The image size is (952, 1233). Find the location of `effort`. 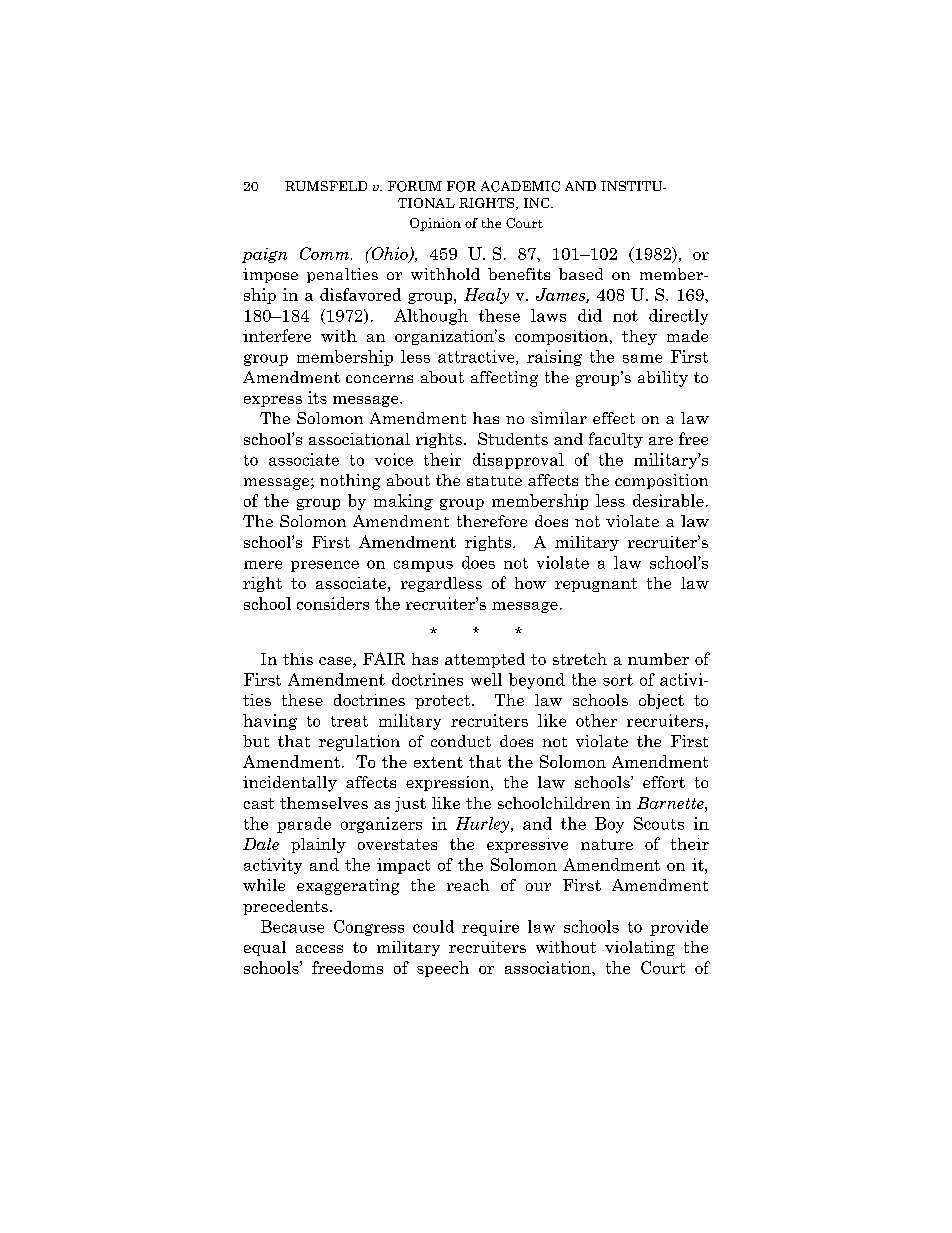

effort is located at coordinates (664, 782).
